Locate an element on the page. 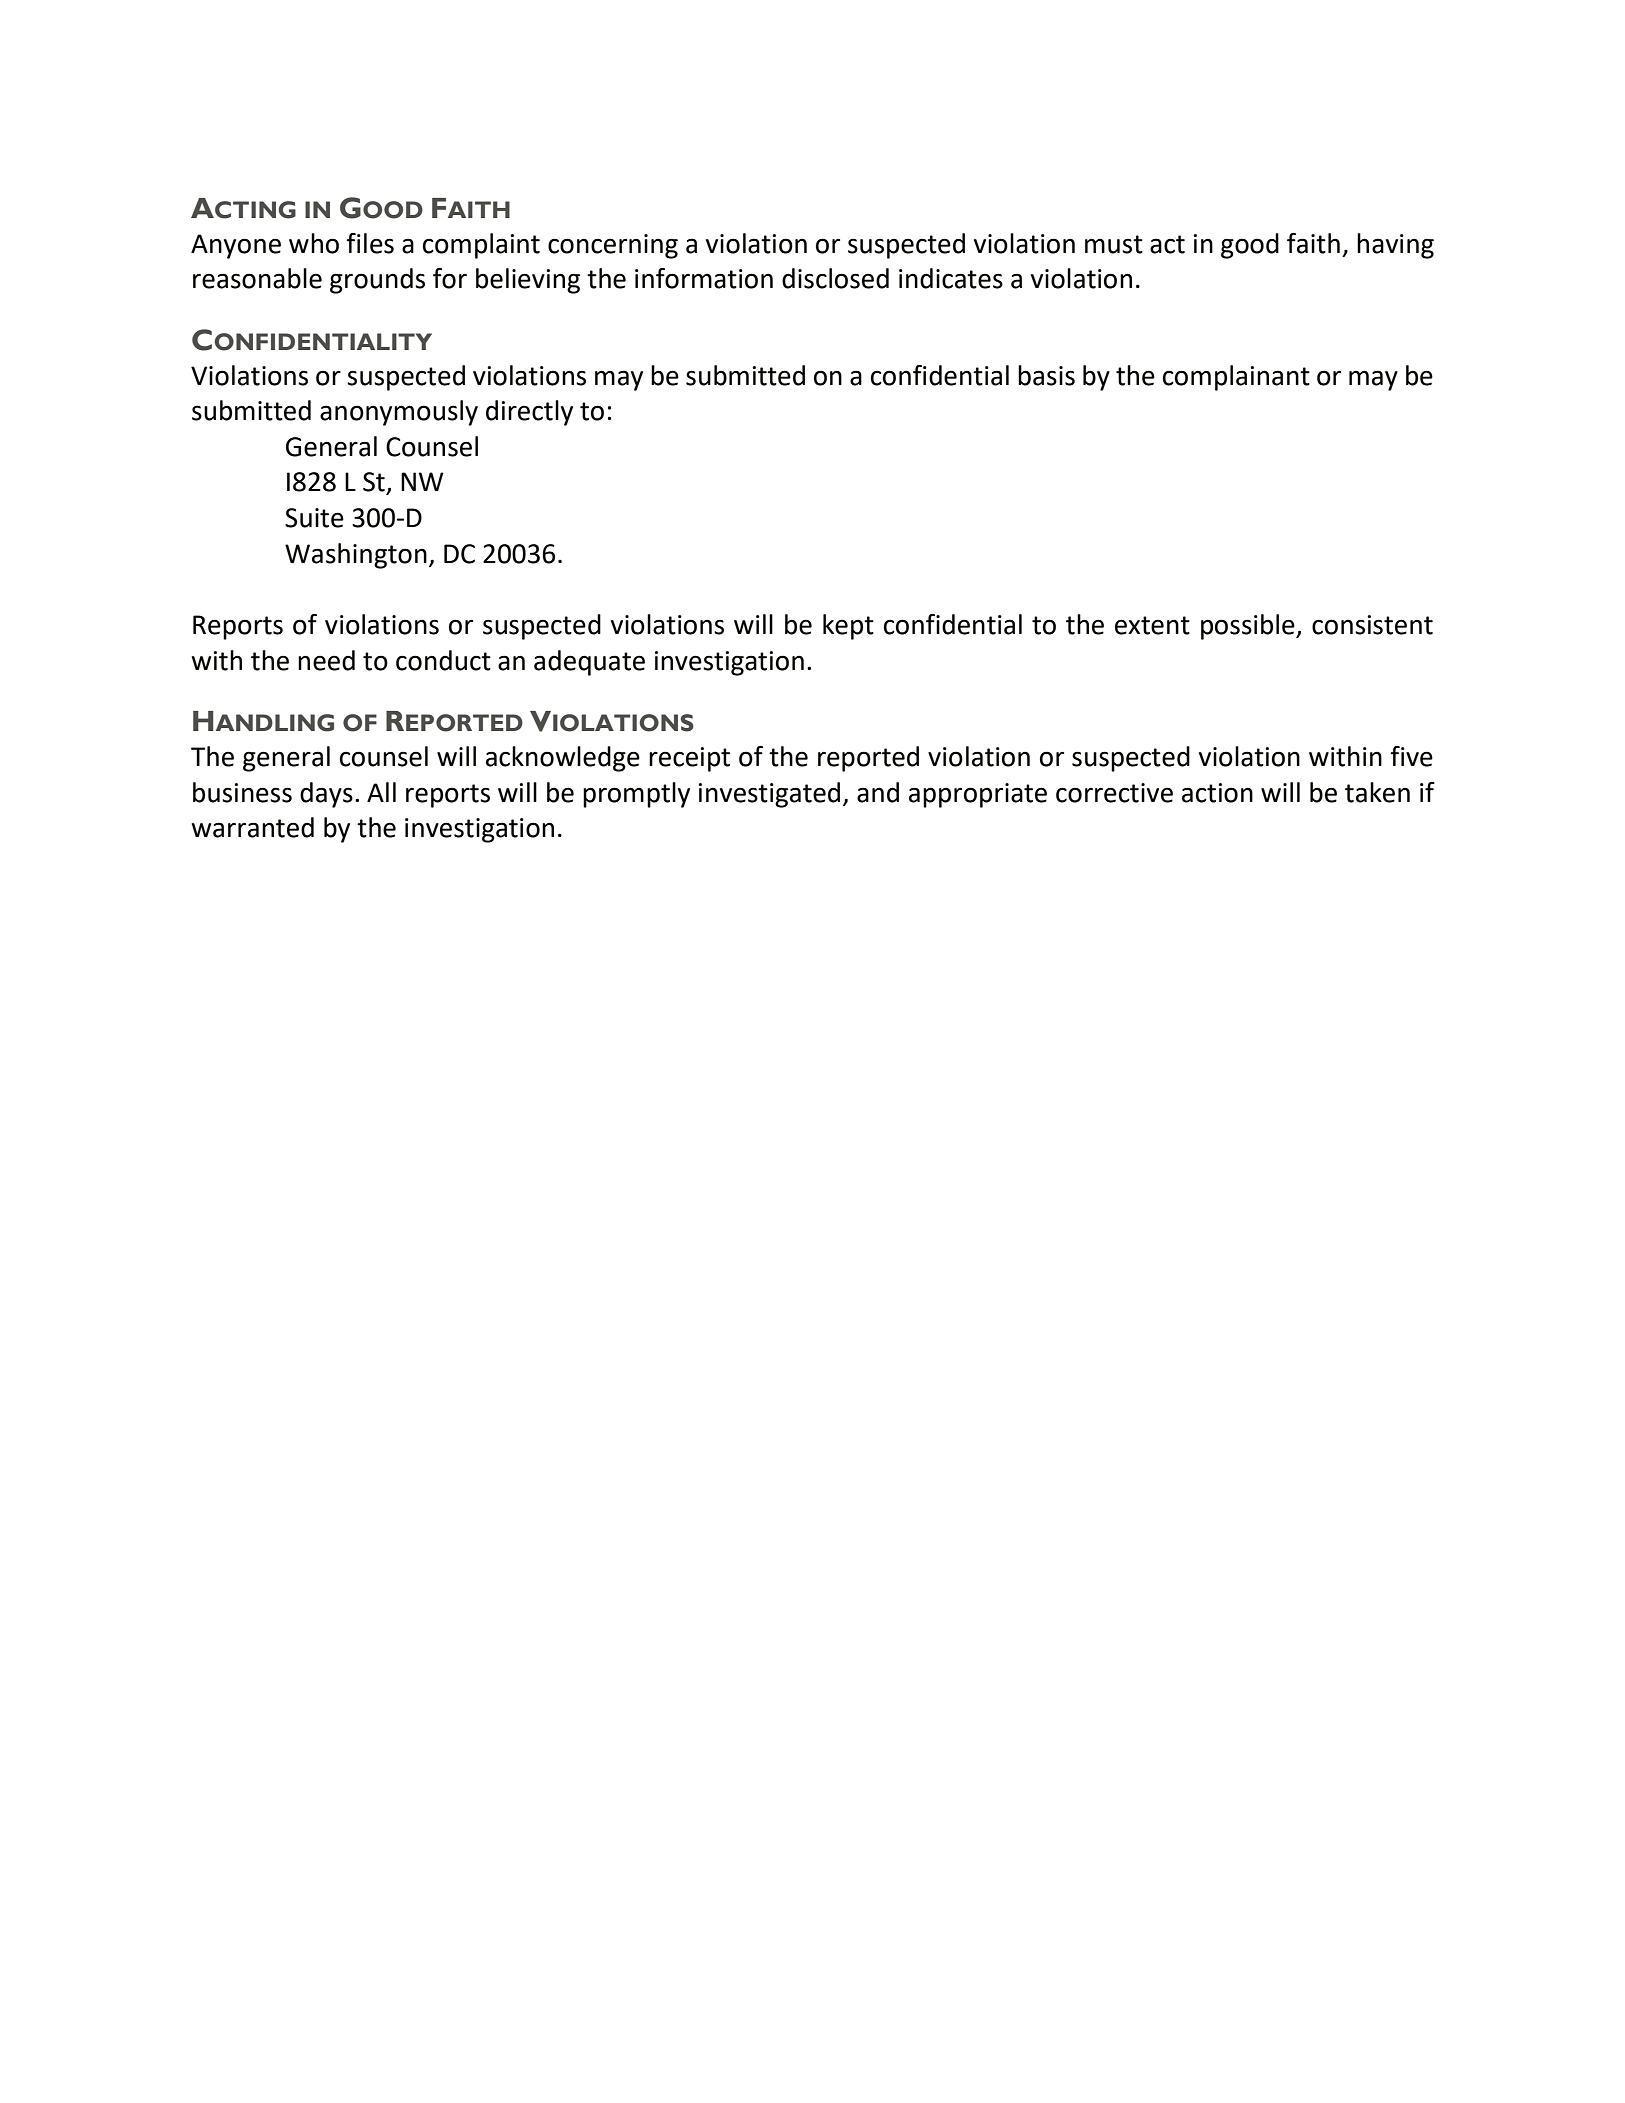  Washington is located at coordinates (356, 556).
